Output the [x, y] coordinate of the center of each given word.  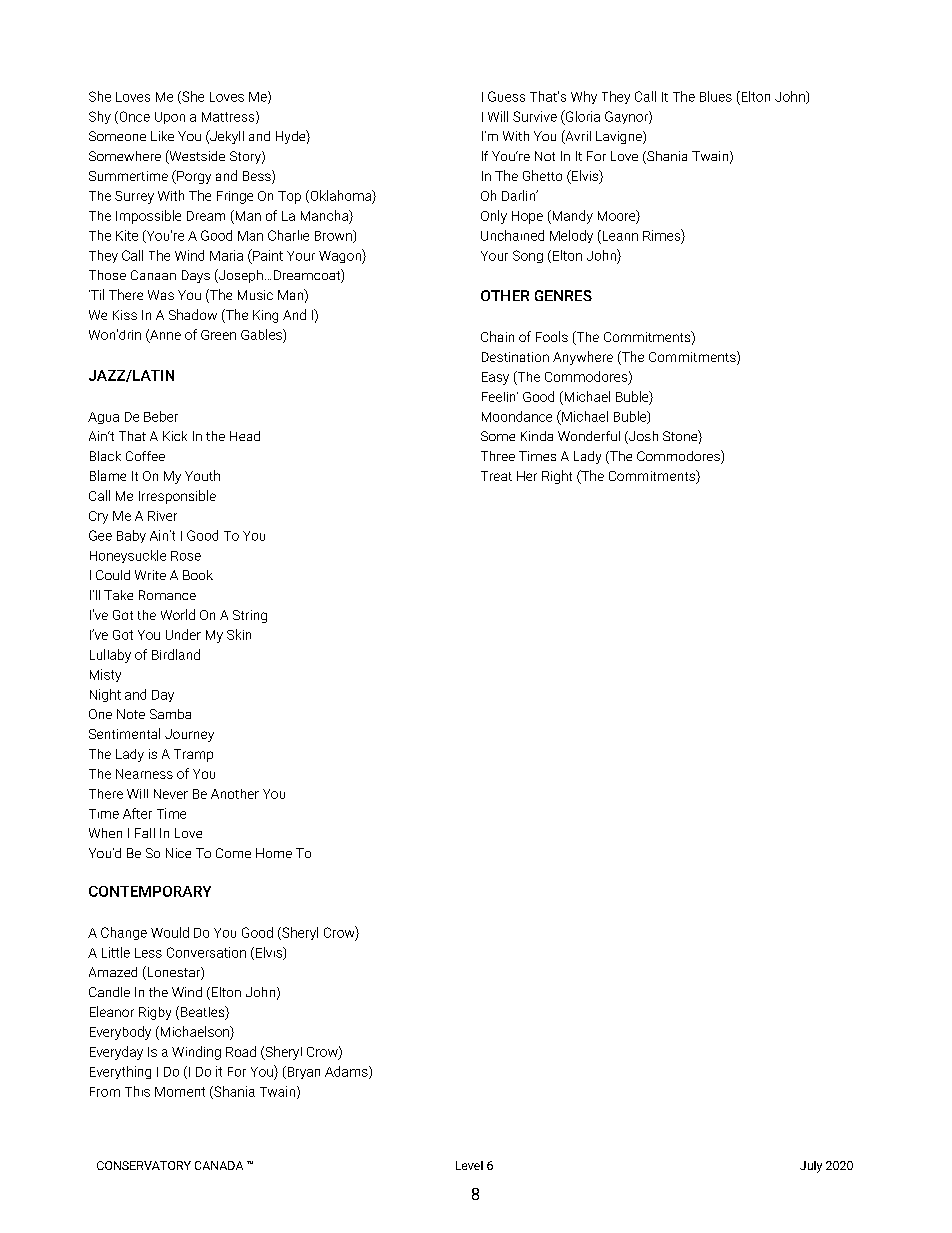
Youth [202, 475]
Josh [642, 437]
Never [171, 794]
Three [498, 456]
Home [274, 853]
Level [469, 1165]
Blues [716, 96]
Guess [506, 96]
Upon [170, 118]
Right [557, 477]
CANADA [219, 1165]
